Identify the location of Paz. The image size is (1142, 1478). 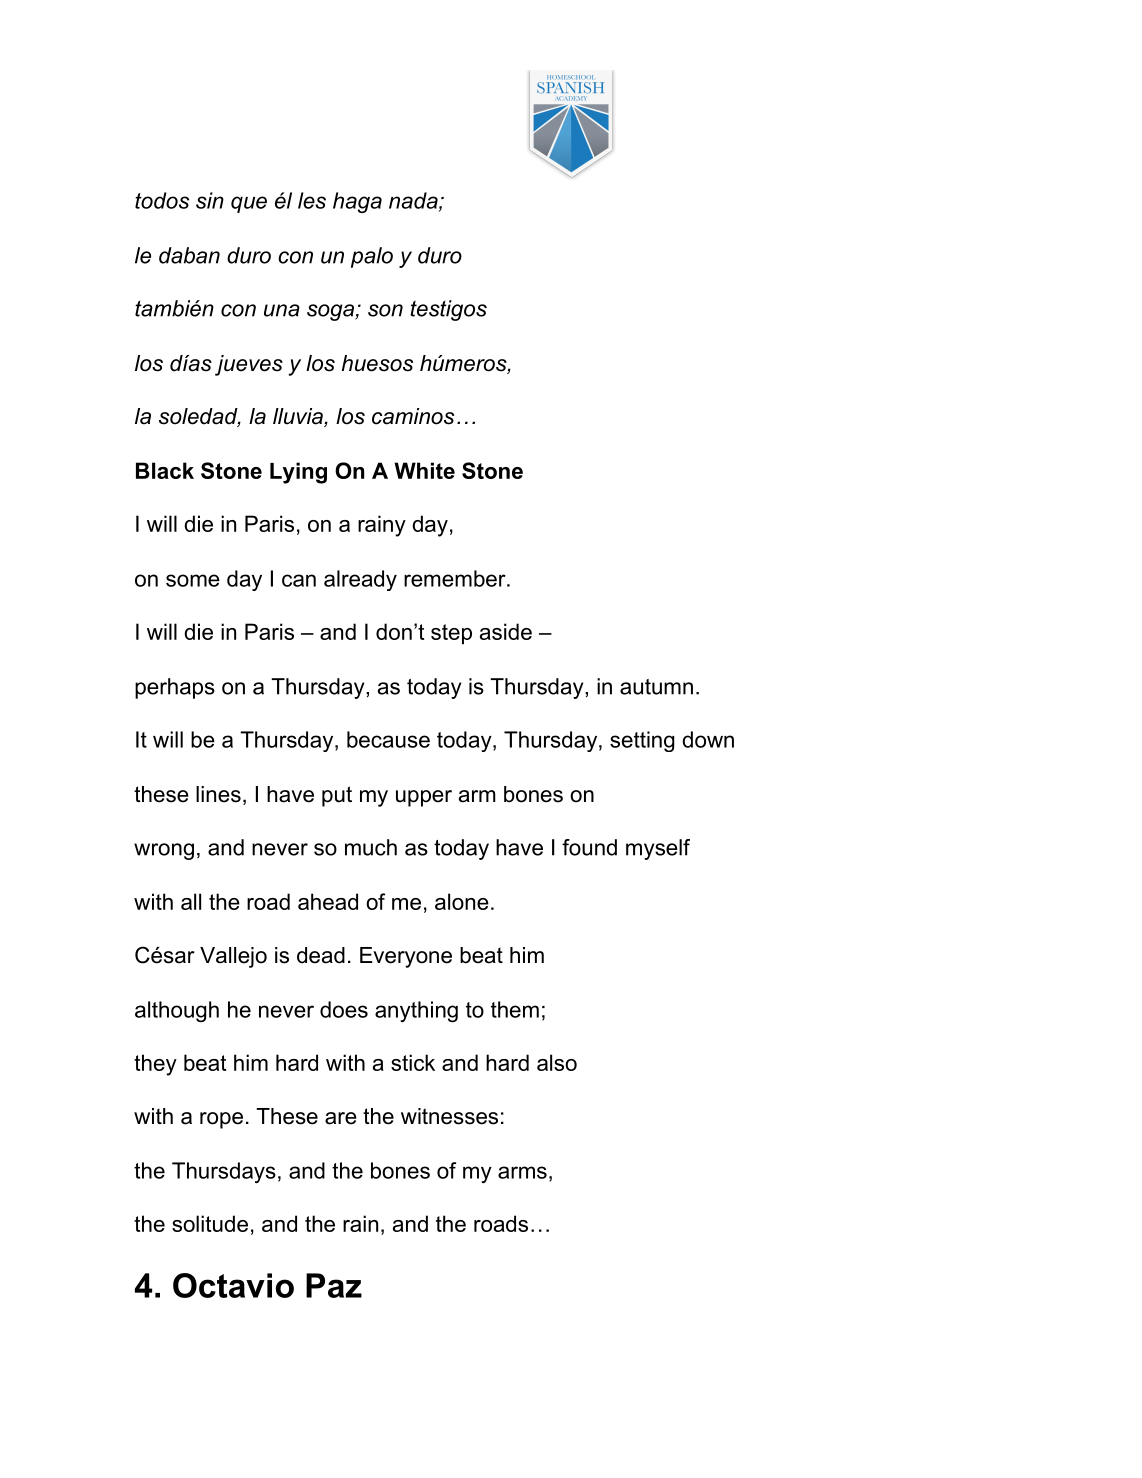
(334, 1285).
